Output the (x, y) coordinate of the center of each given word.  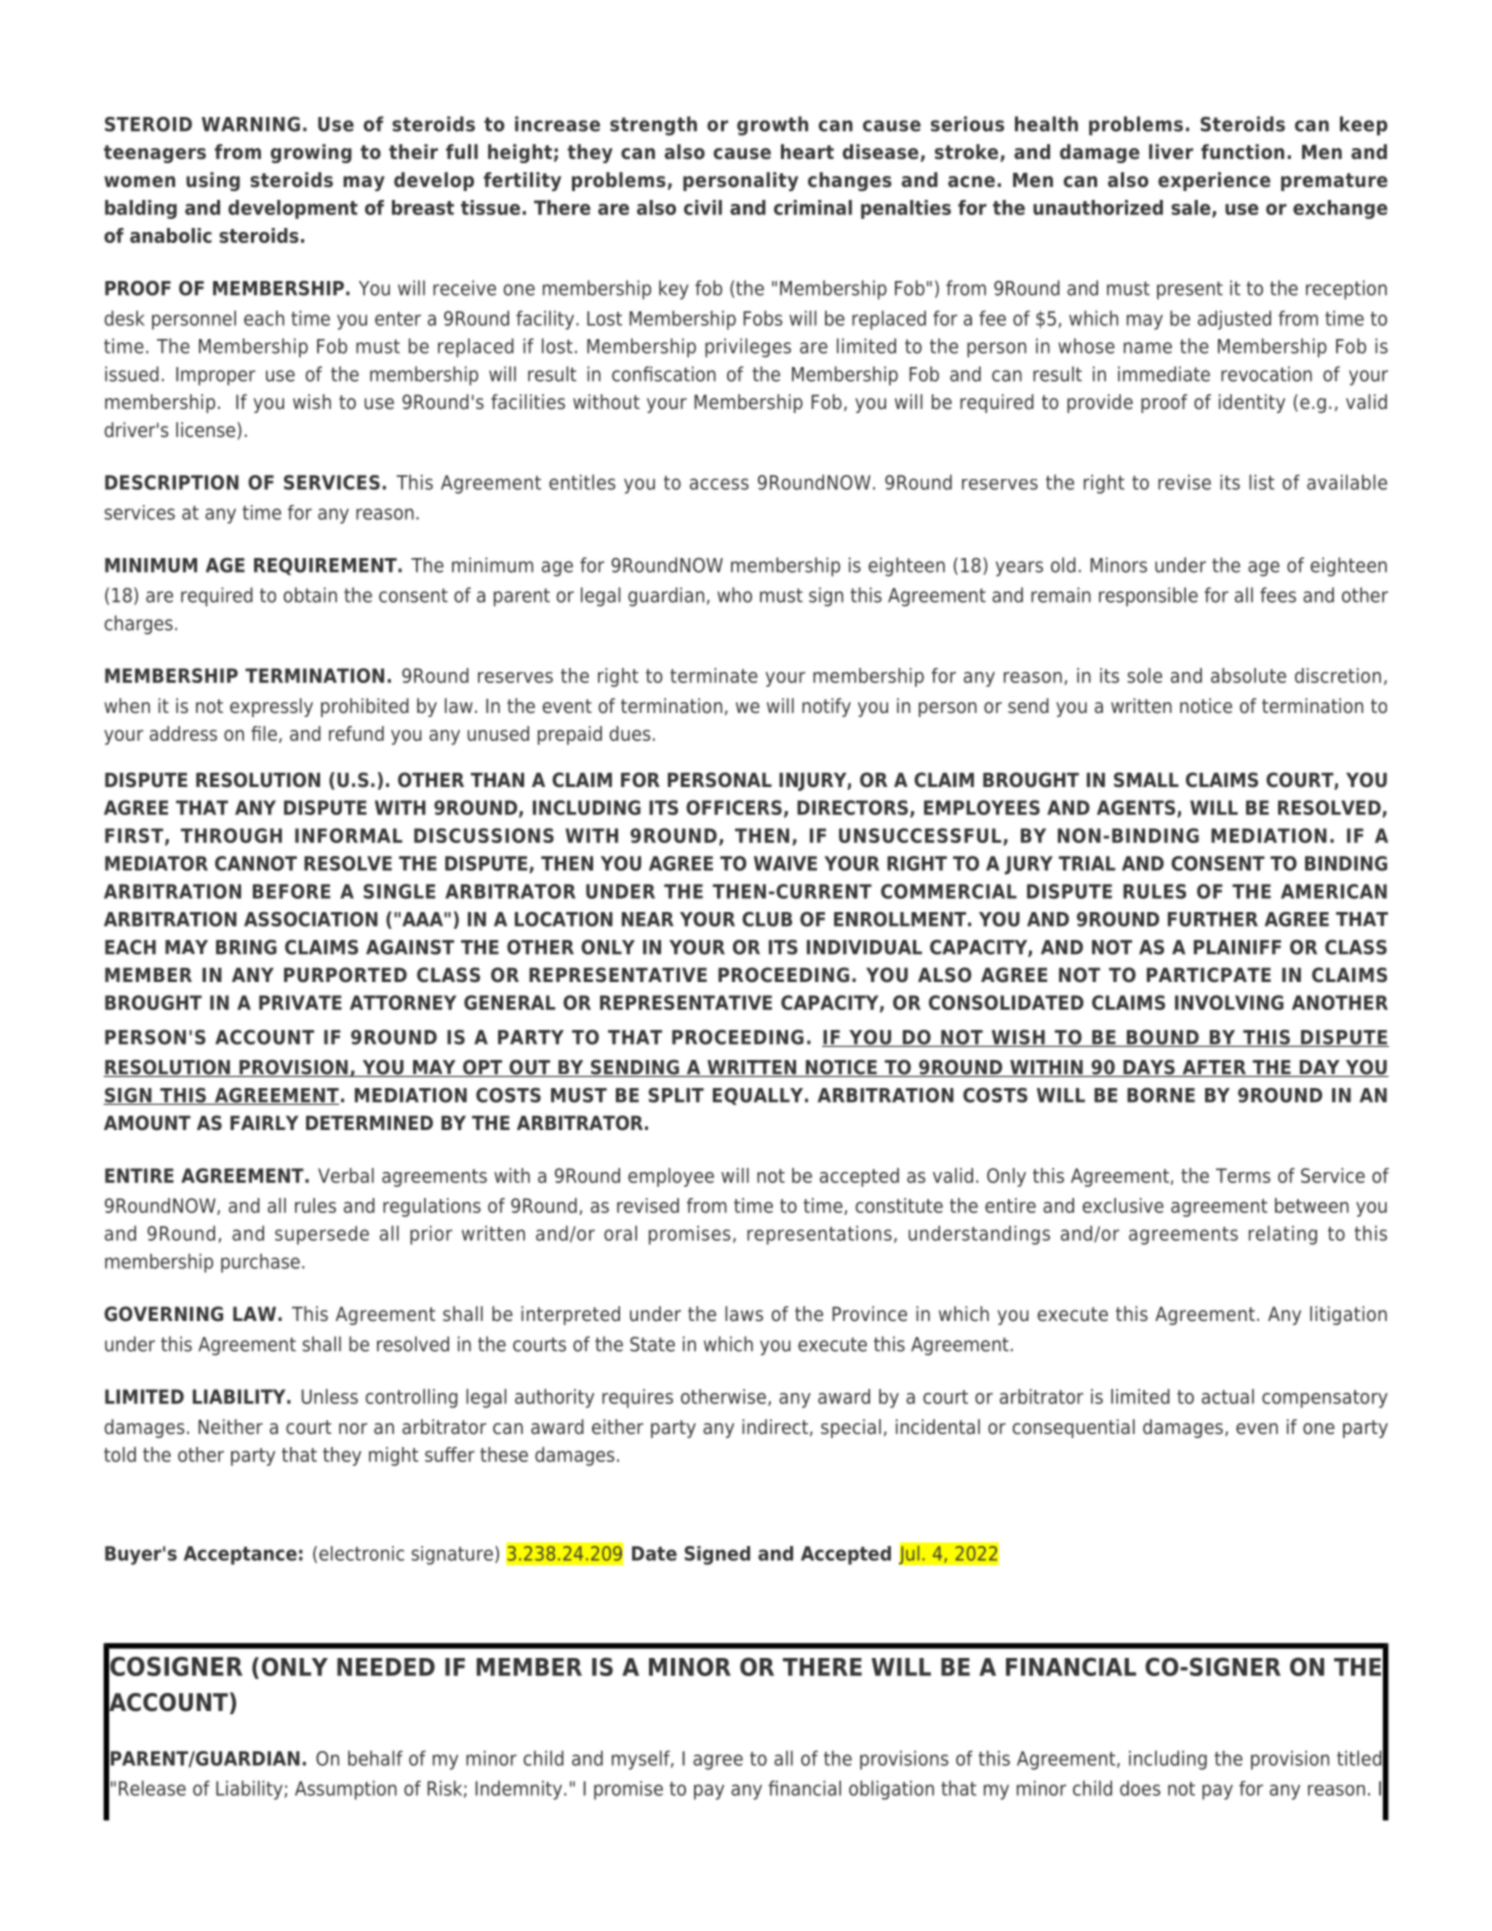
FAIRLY (264, 1123)
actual (1228, 1396)
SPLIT (676, 1095)
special (851, 1428)
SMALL (1146, 780)
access (719, 484)
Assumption (346, 1790)
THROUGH (231, 835)
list (1261, 482)
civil (703, 207)
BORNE (1161, 1095)
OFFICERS (734, 807)
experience (1214, 181)
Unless (330, 1396)
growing (311, 153)
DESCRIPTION (172, 482)
